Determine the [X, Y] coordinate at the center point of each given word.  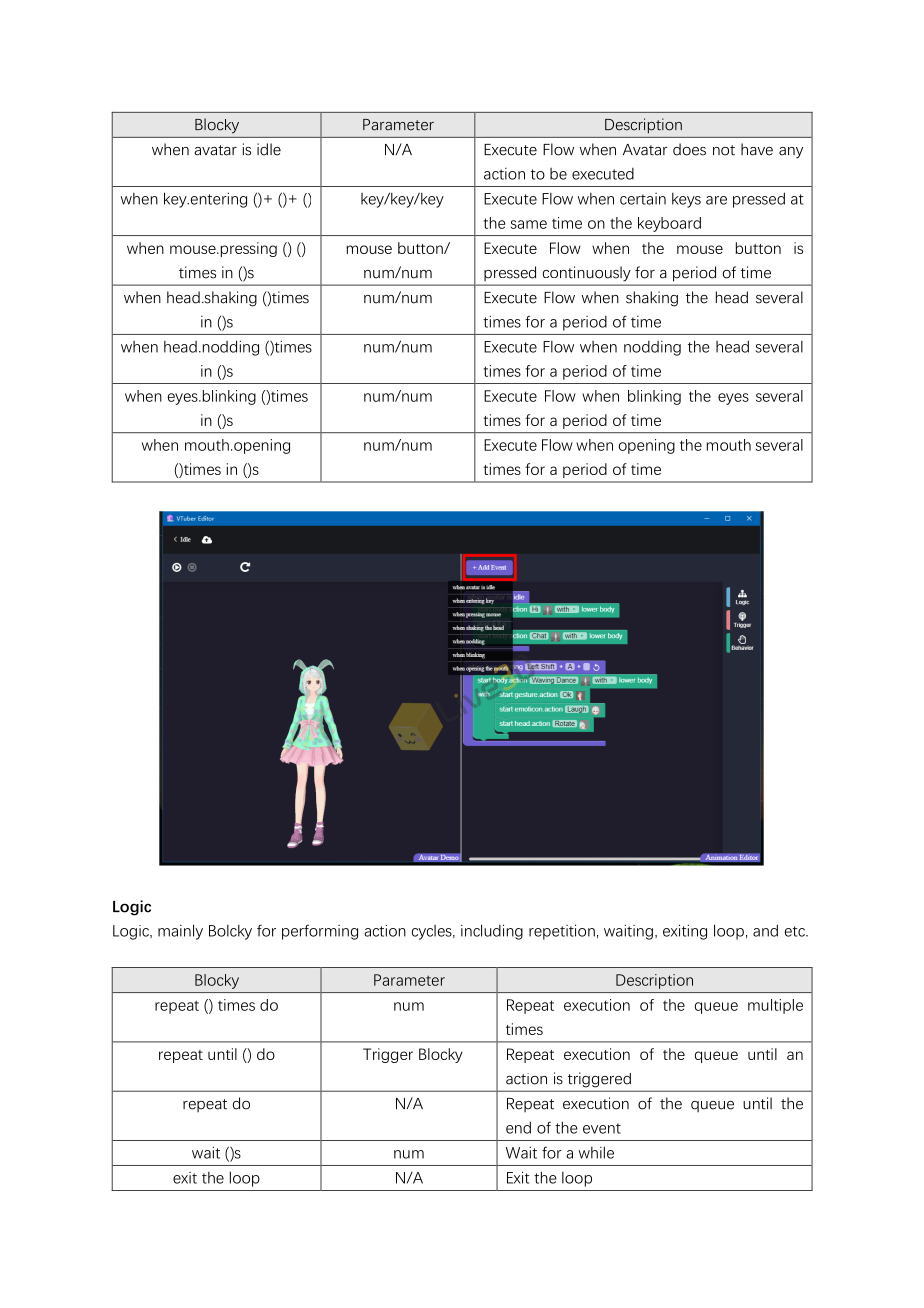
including [492, 932]
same [529, 224]
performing [320, 932]
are [716, 200]
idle [269, 149]
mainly [180, 932]
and [765, 930]
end [518, 1127]
